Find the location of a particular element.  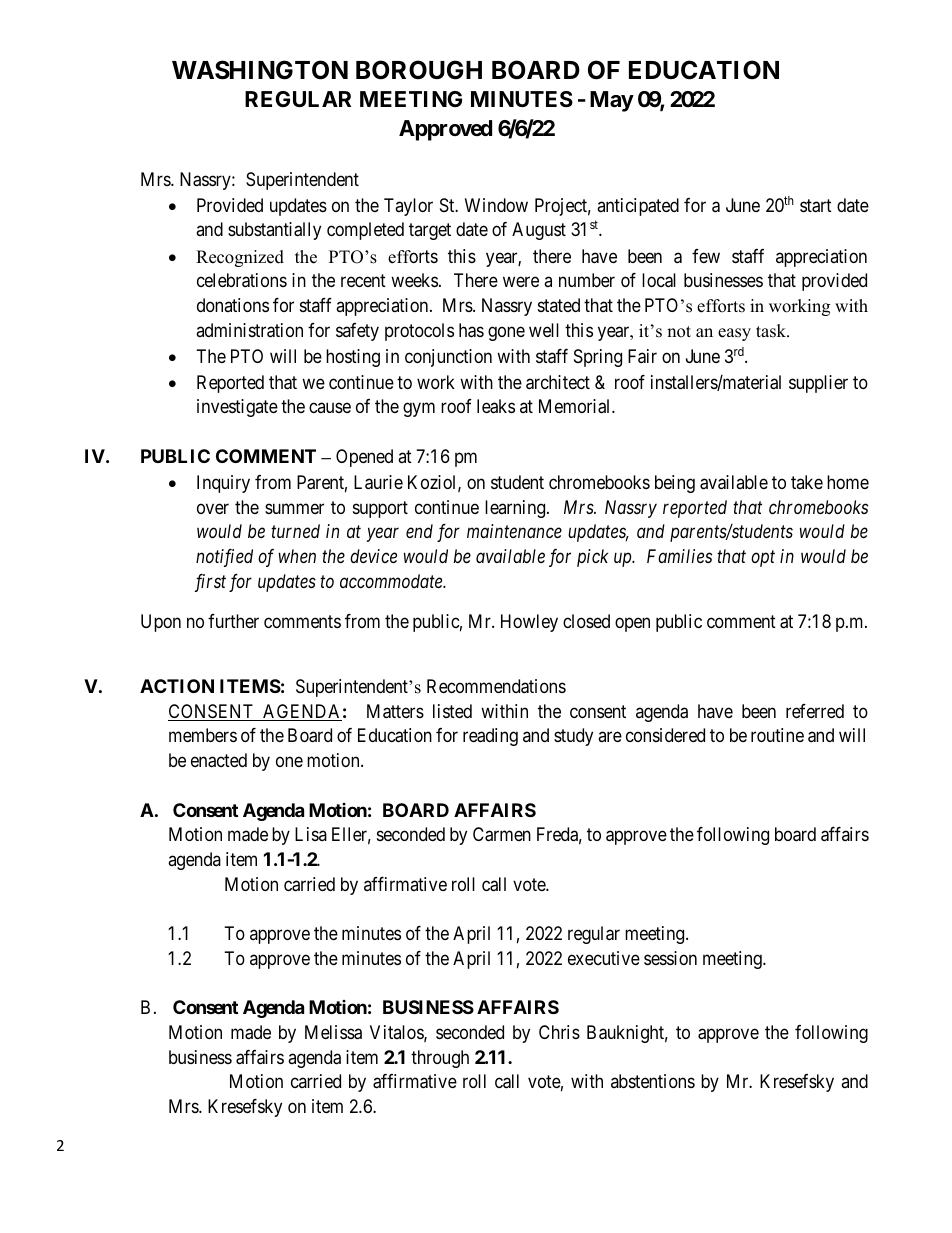

Carmen is located at coordinates (502, 834).
